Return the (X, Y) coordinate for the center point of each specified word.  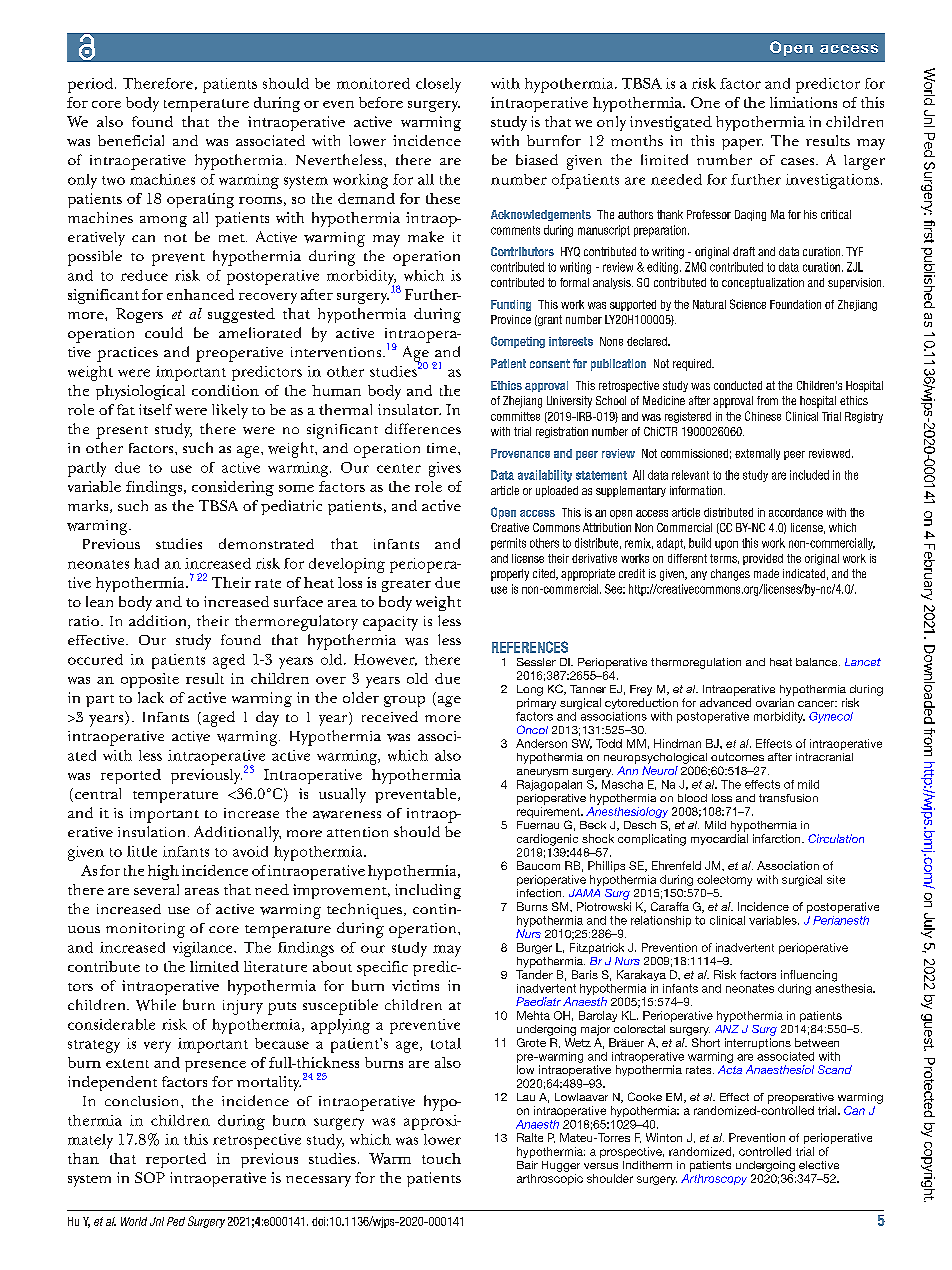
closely (438, 85)
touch (441, 1158)
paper (742, 144)
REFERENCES (530, 647)
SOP (150, 1177)
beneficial (131, 140)
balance (818, 662)
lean (99, 601)
